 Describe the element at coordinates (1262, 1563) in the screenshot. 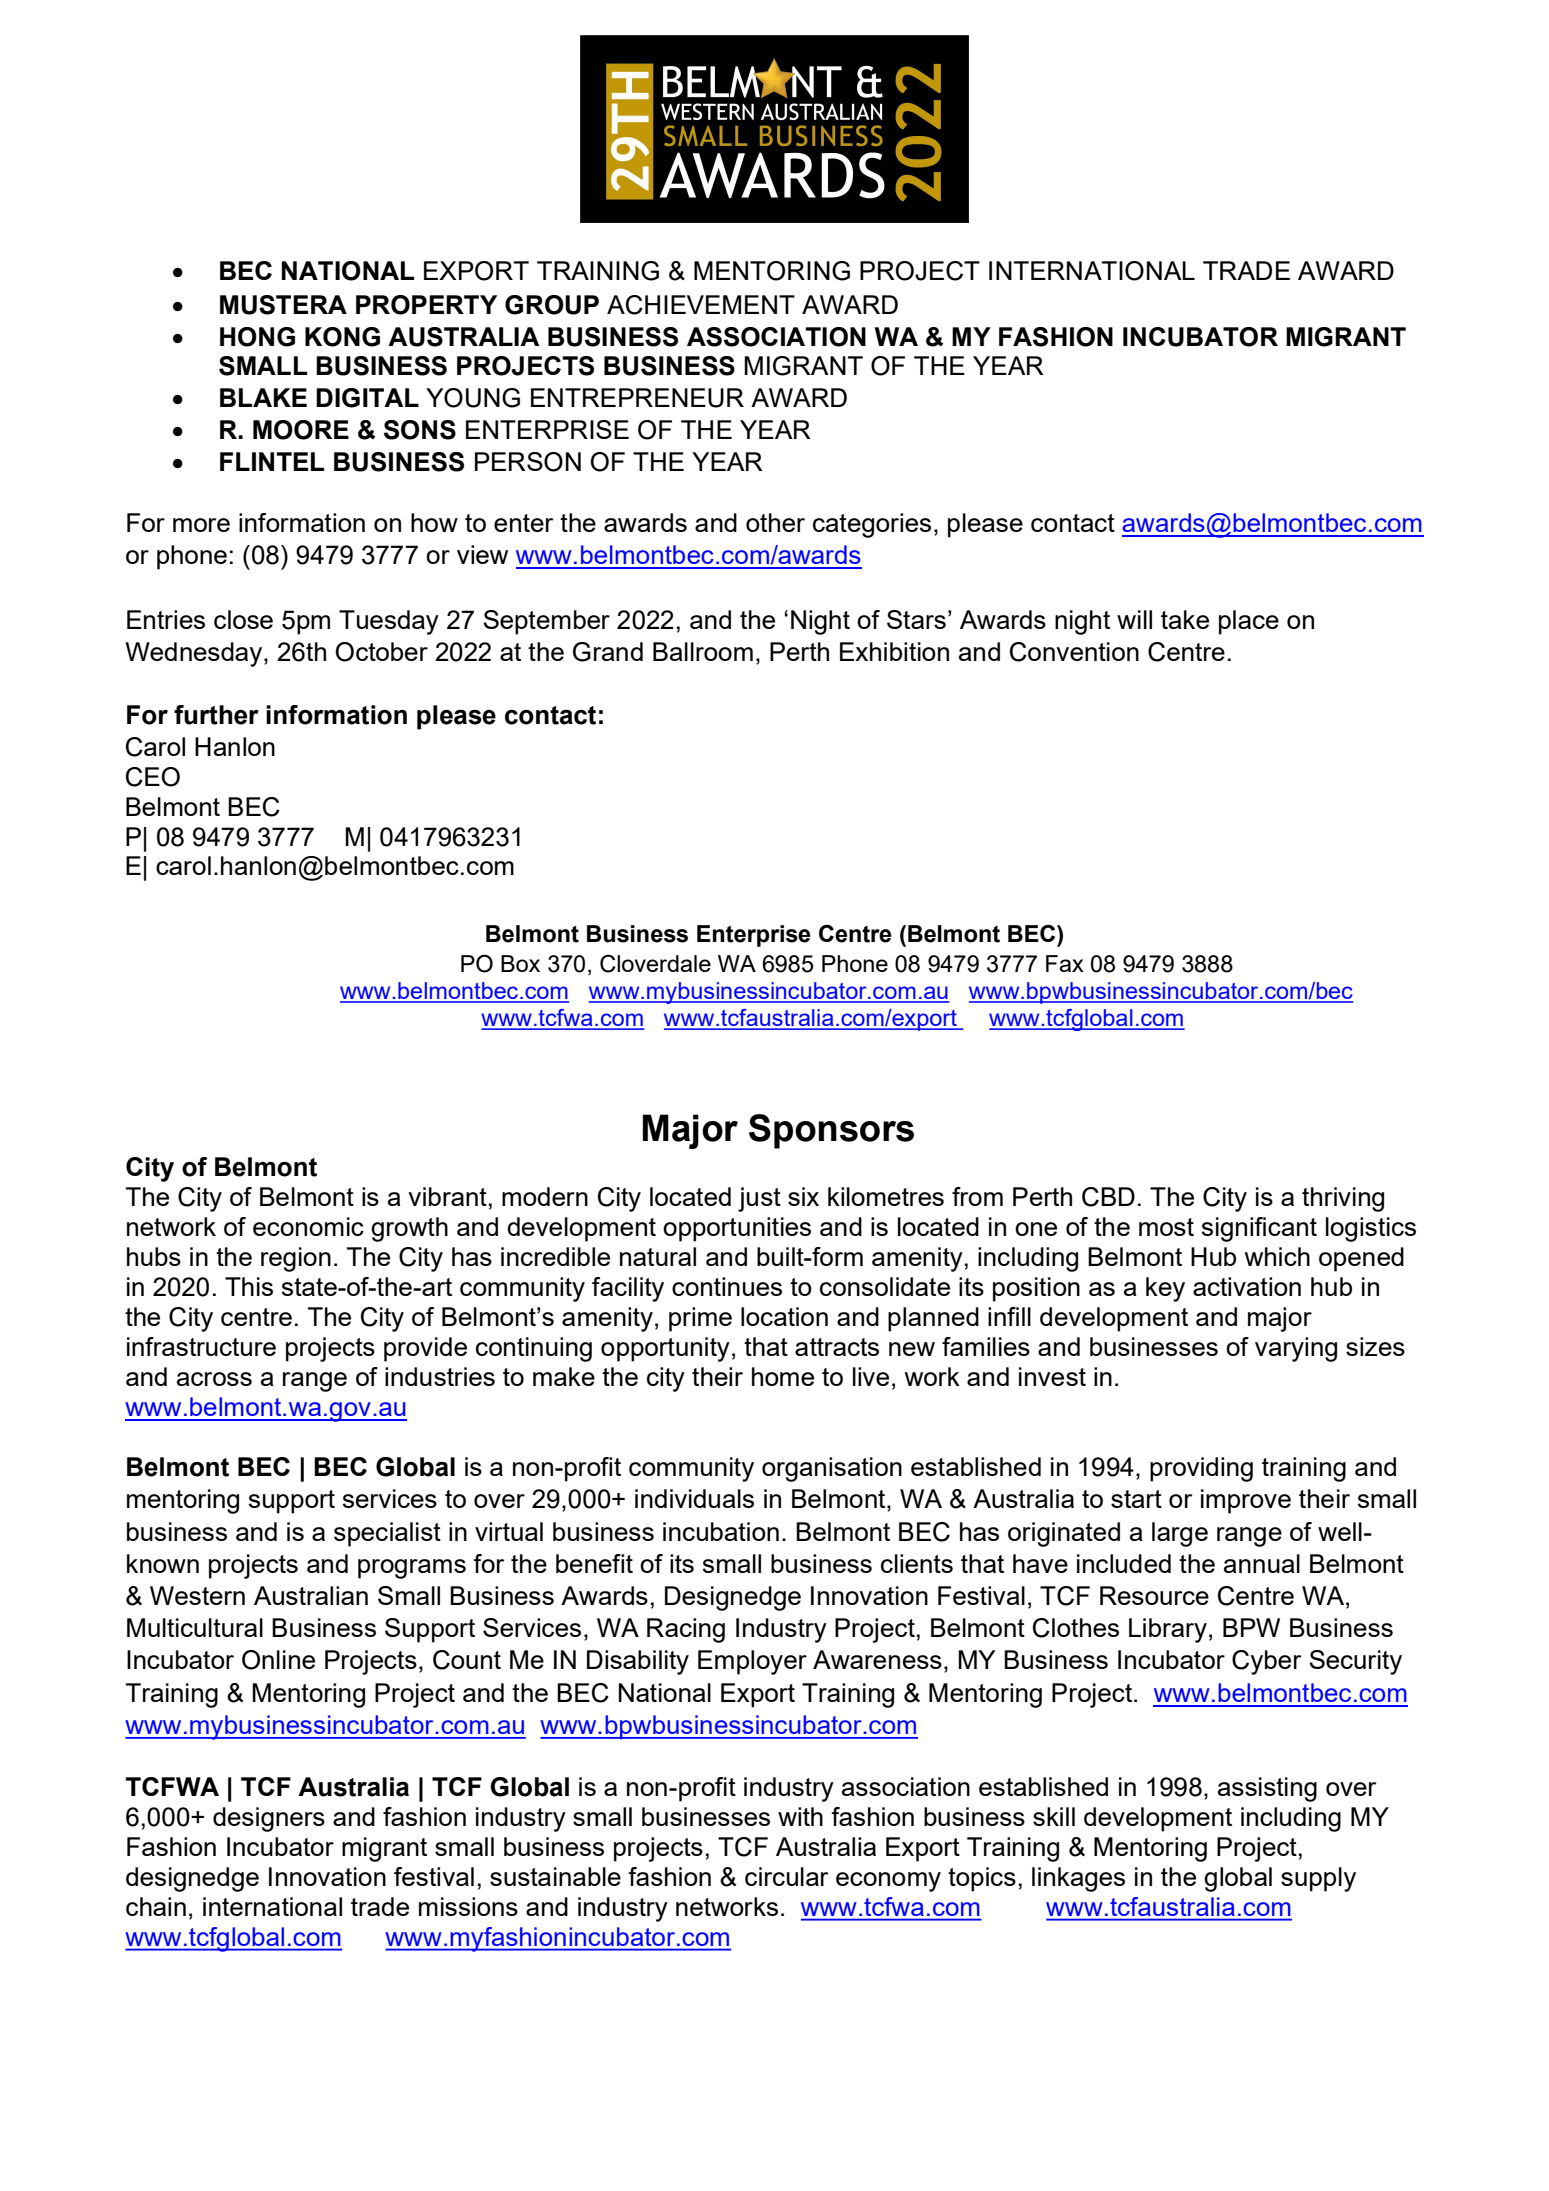

I see `annual` at that location.
